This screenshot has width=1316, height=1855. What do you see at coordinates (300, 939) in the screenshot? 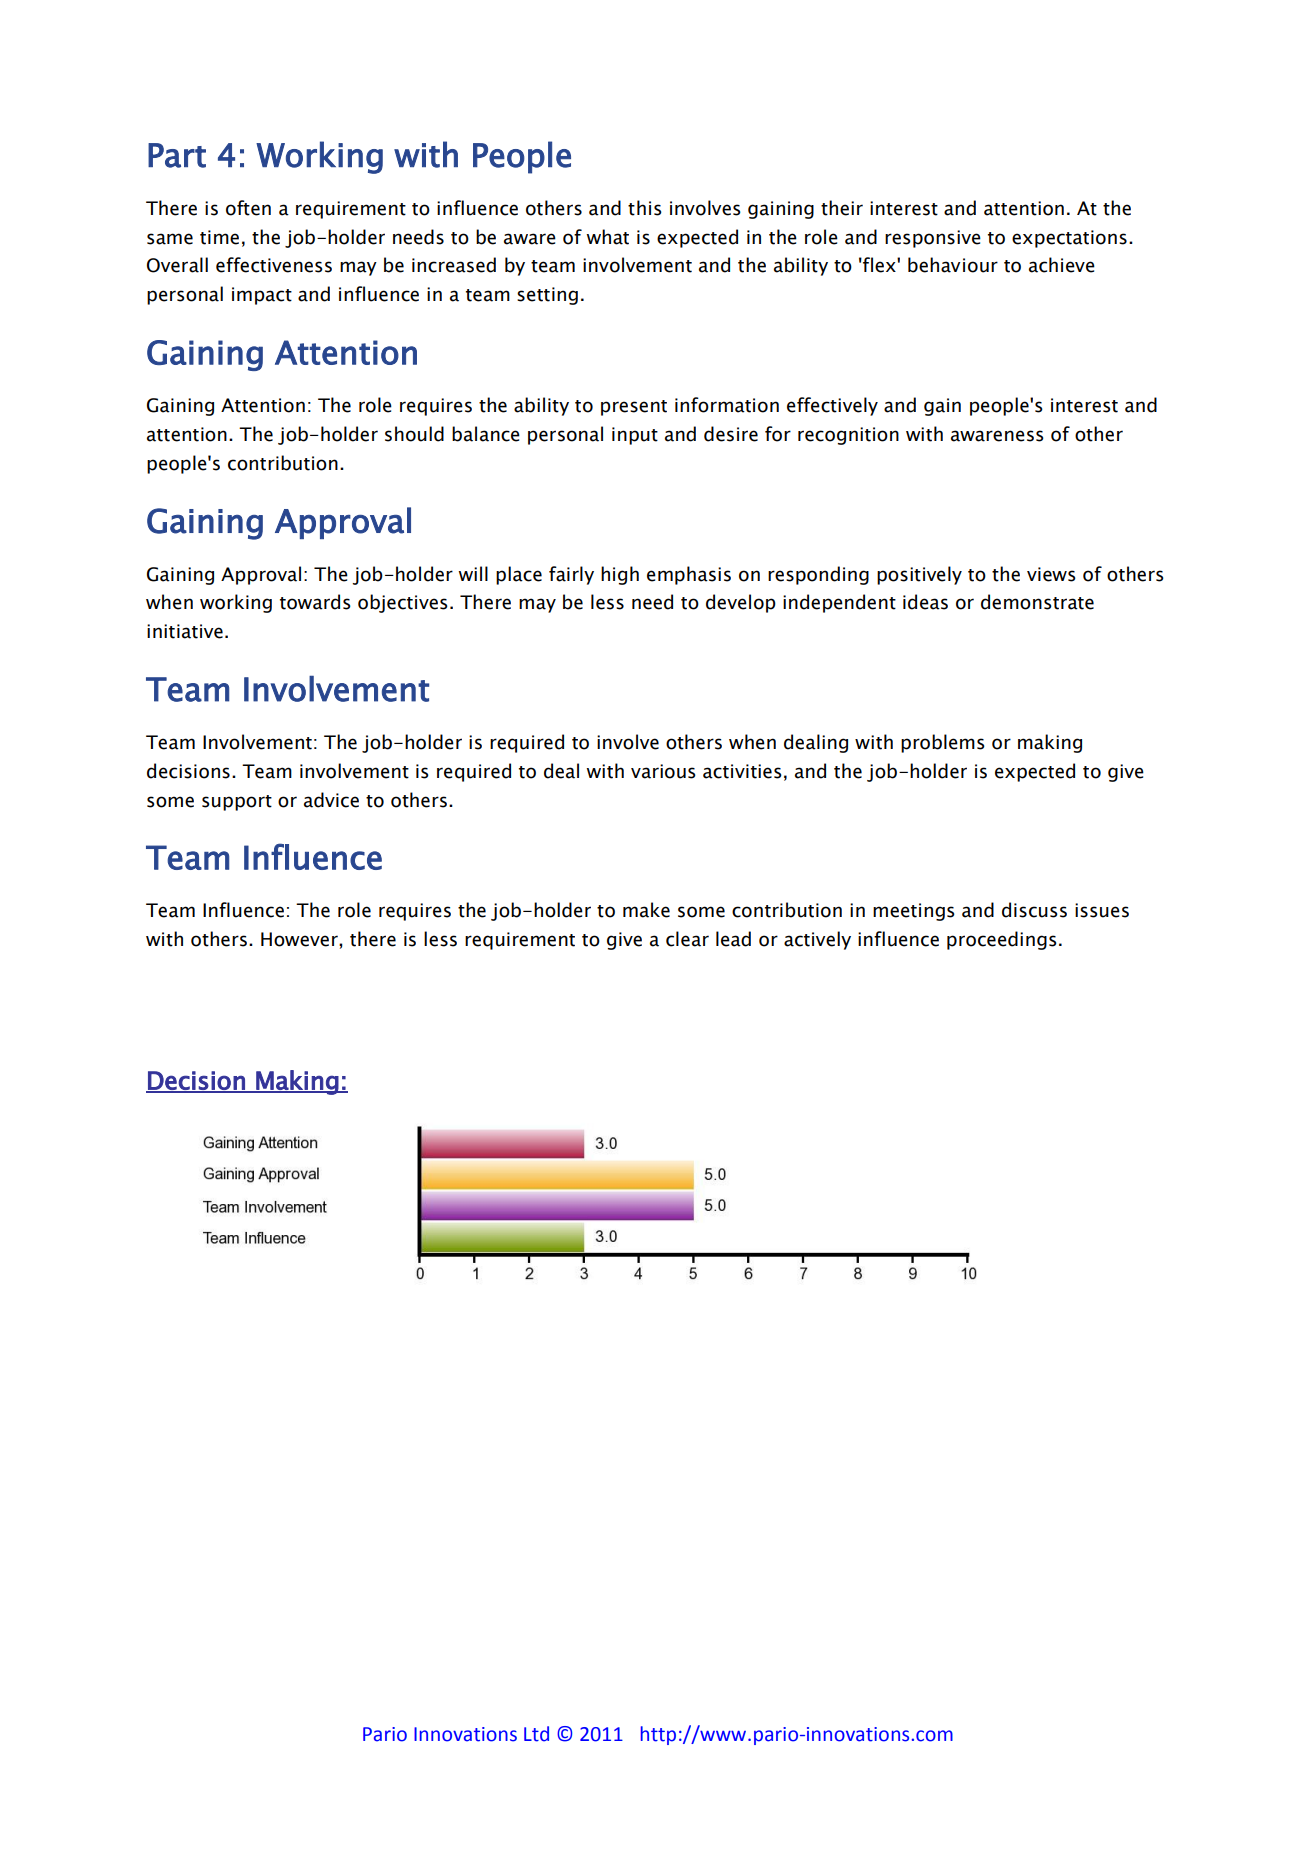
I see `However` at bounding box center [300, 939].
